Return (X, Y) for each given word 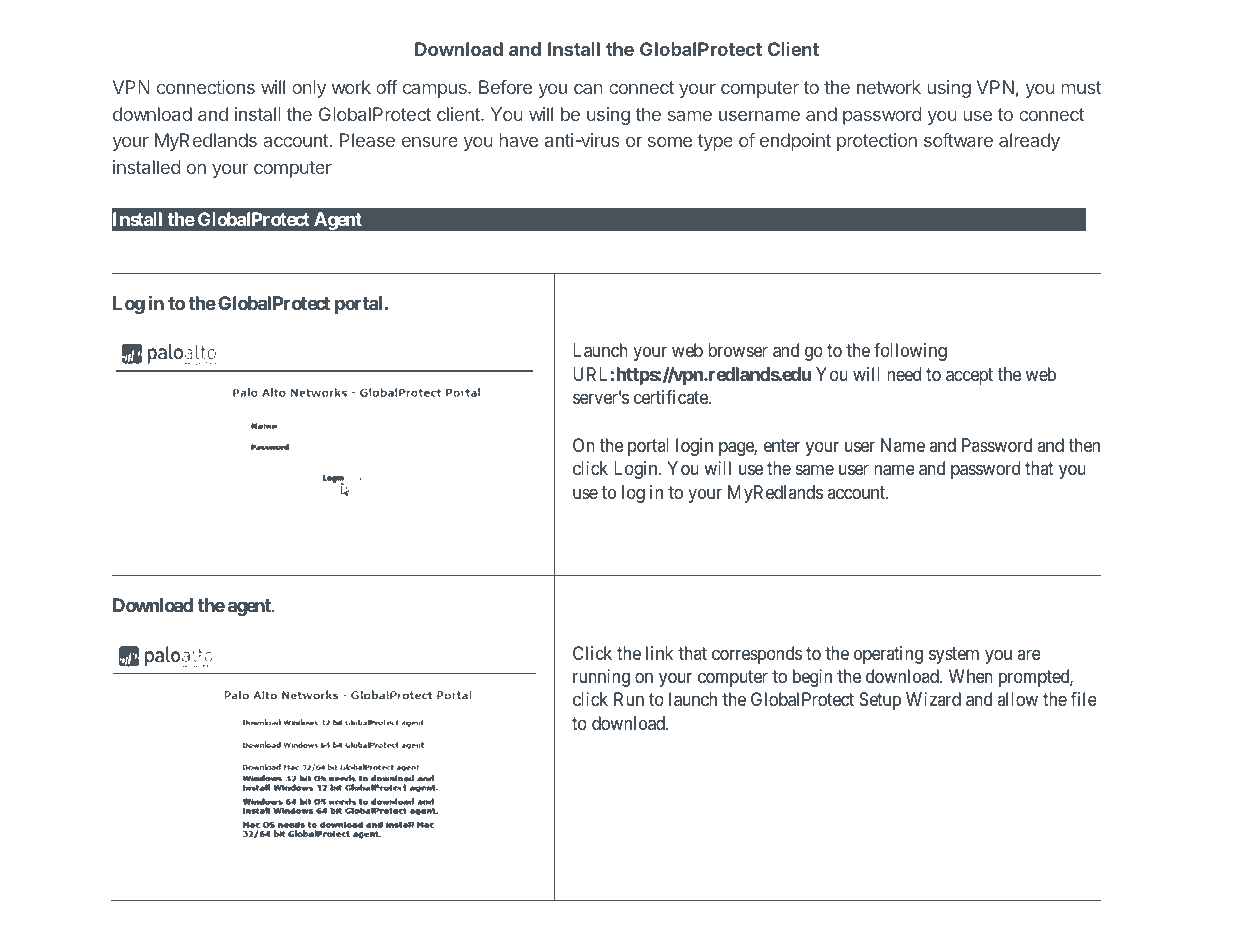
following (910, 352)
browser (738, 350)
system (954, 655)
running (601, 678)
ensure (430, 141)
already (1029, 142)
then (1084, 445)
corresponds (757, 655)
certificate (672, 397)
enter (782, 445)
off (387, 87)
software (958, 140)
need (904, 374)
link (659, 653)
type (715, 142)
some (670, 141)
